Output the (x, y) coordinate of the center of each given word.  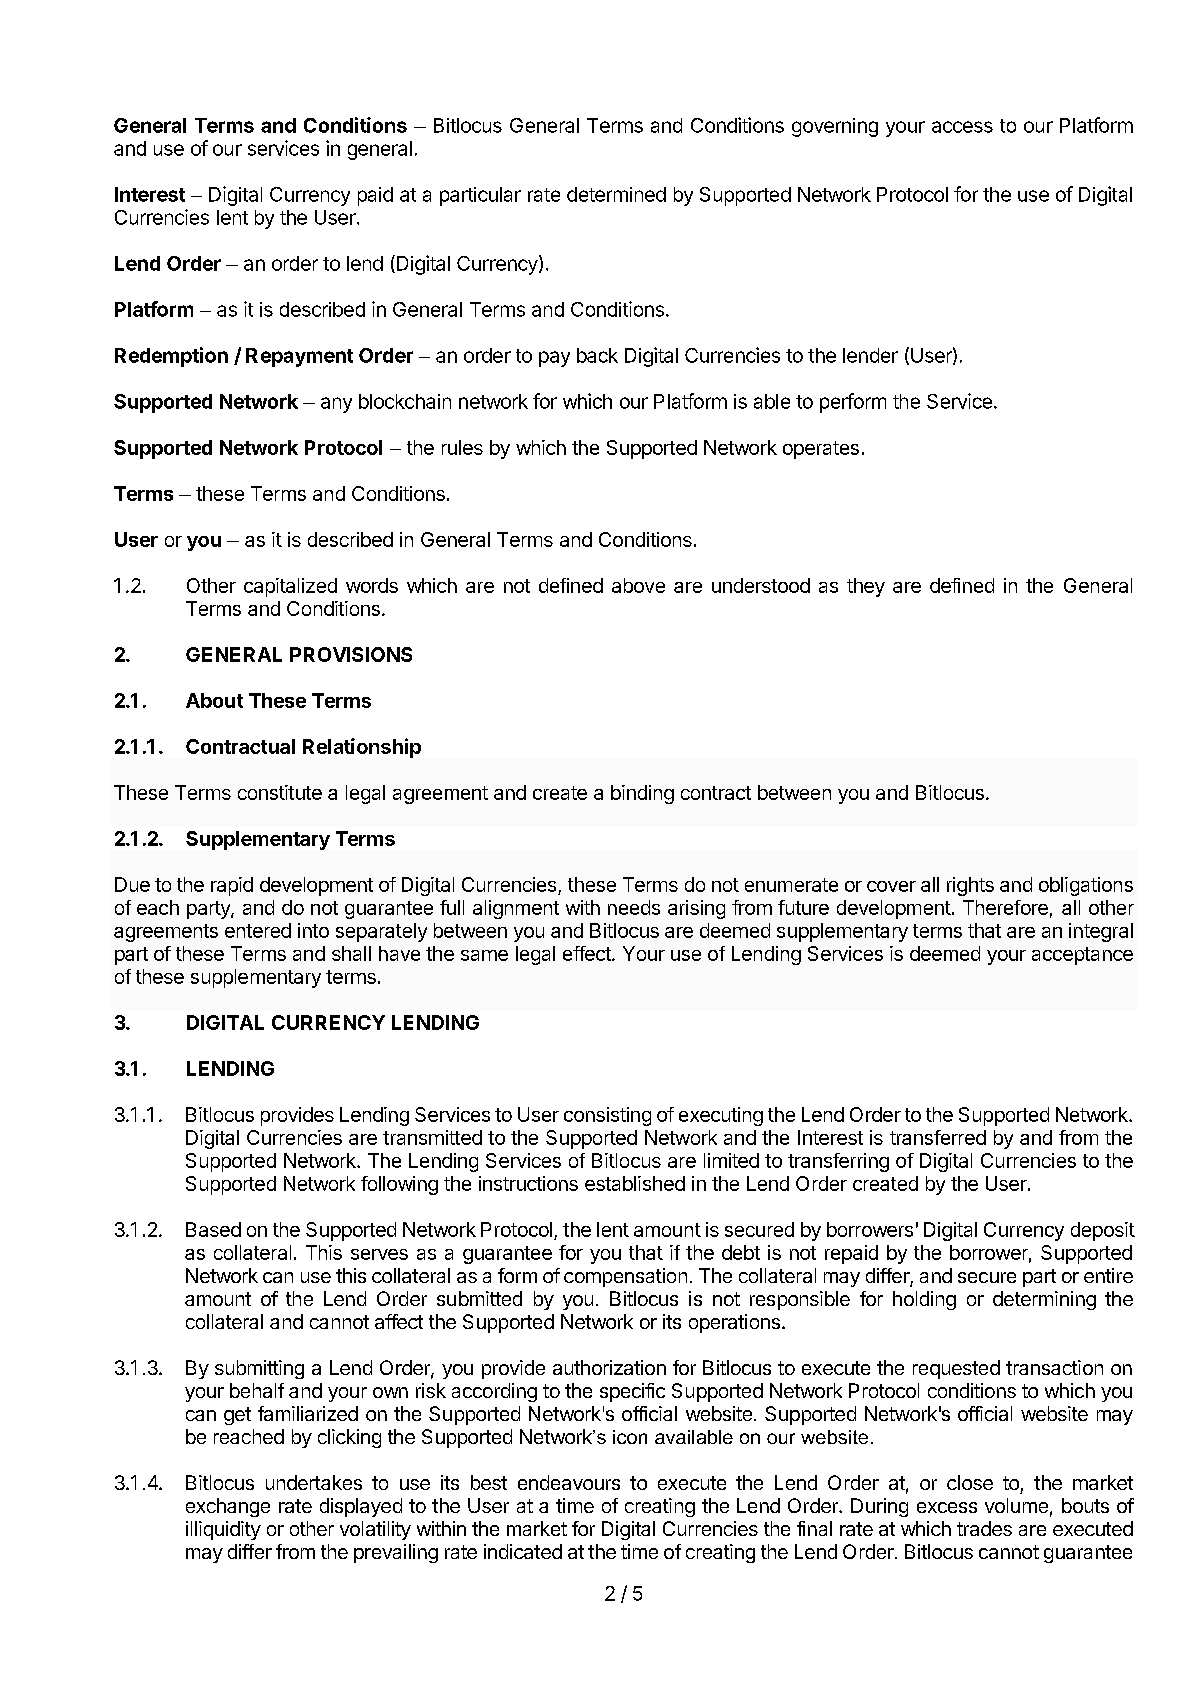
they (866, 587)
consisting (607, 1116)
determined (616, 194)
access (962, 127)
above (638, 585)
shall (351, 953)
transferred (938, 1137)
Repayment (299, 357)
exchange (228, 1507)
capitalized (290, 587)
